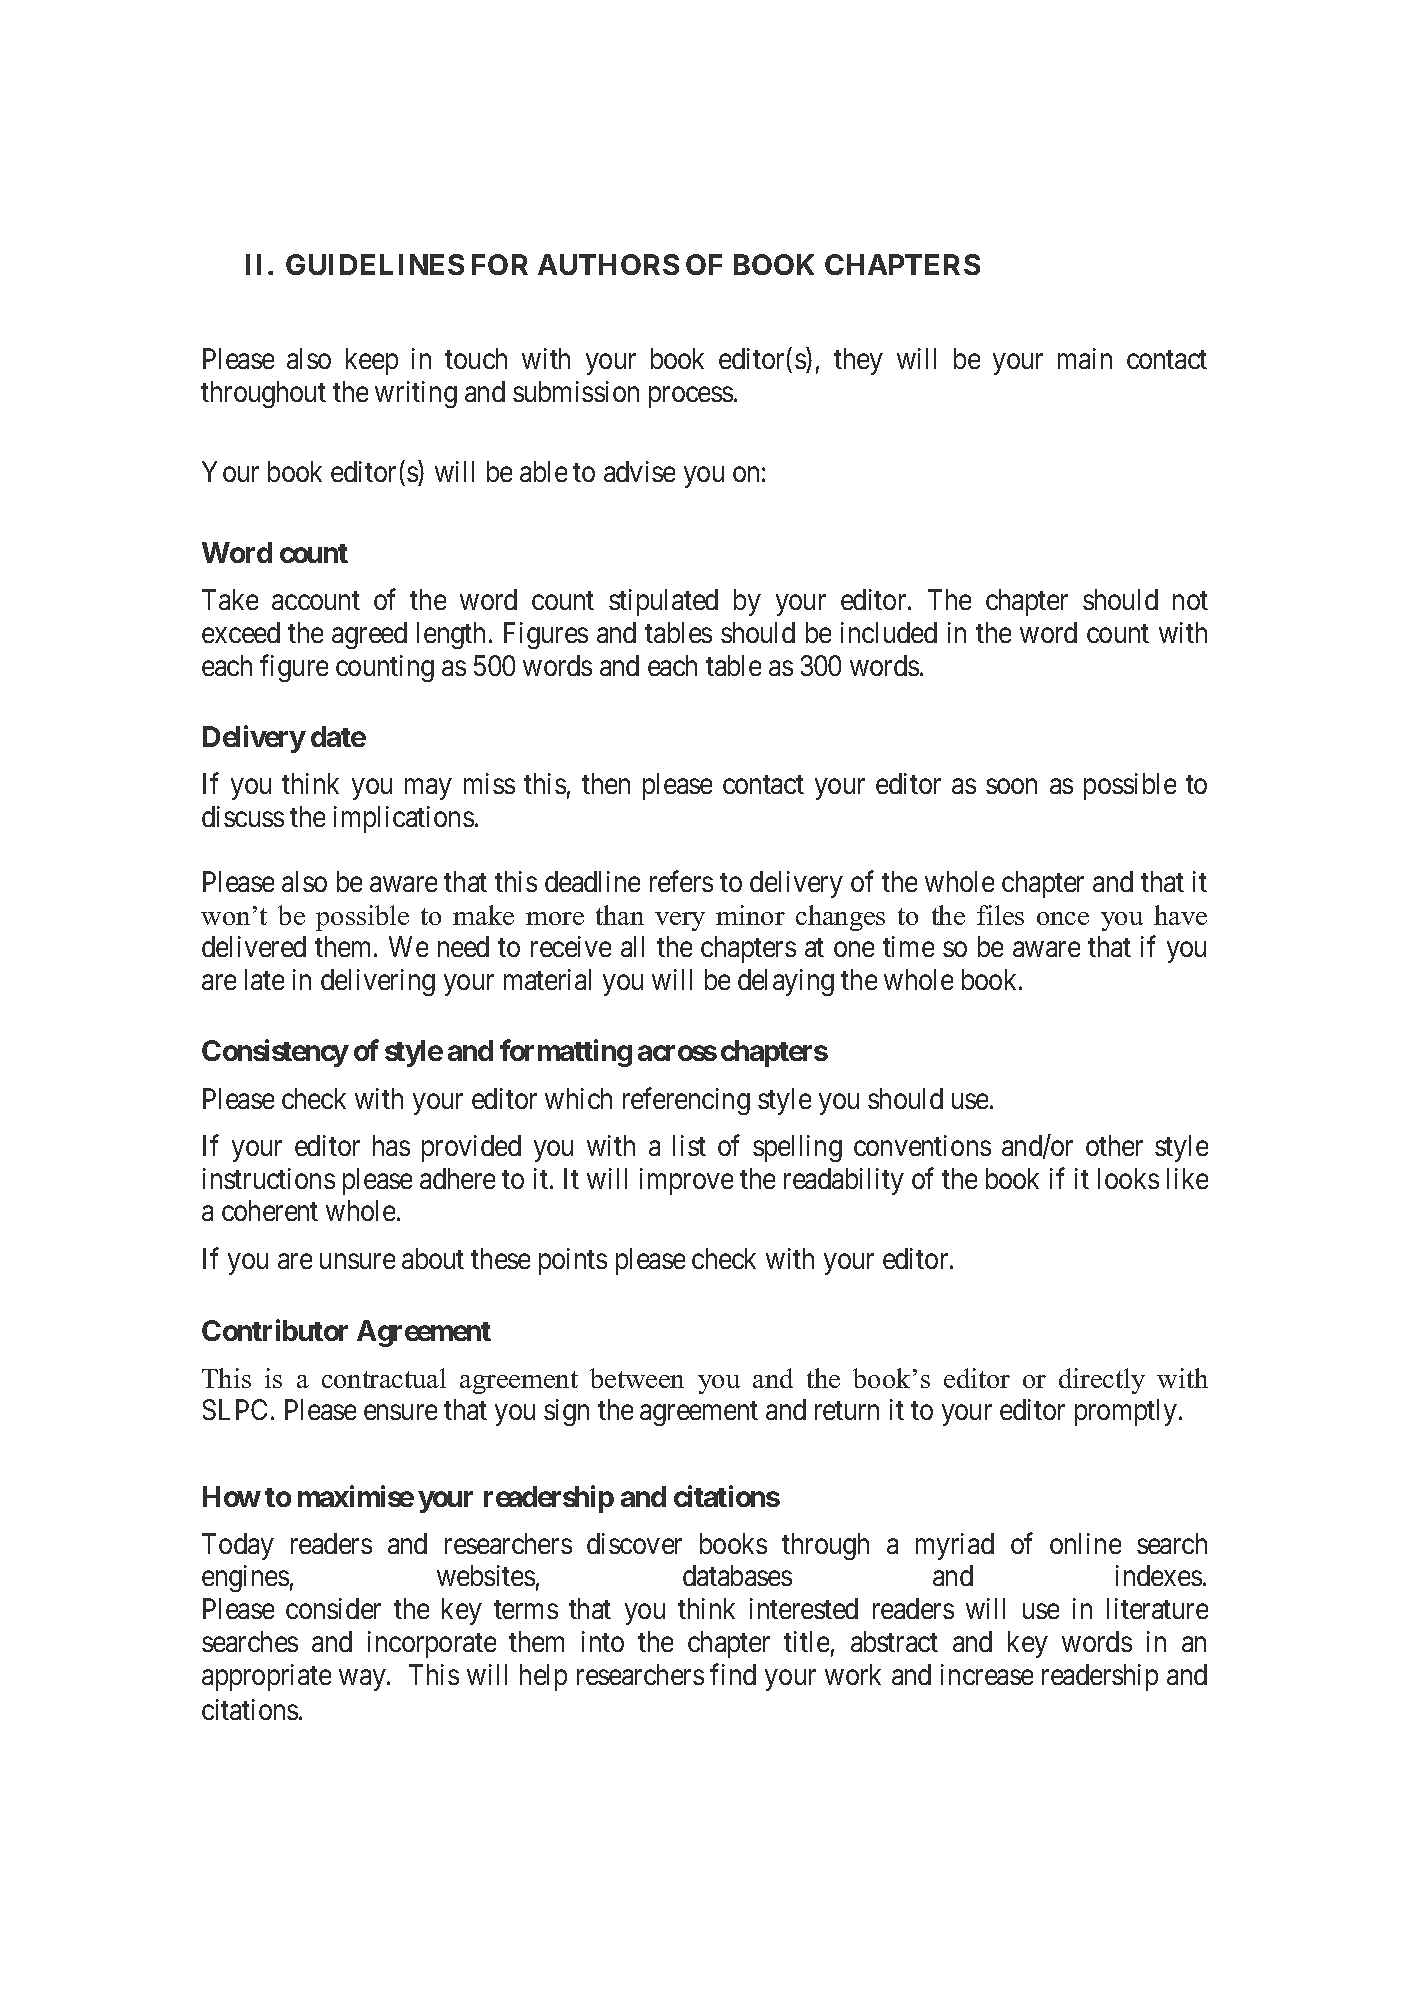  I want to click on improve, so click(686, 1181).
